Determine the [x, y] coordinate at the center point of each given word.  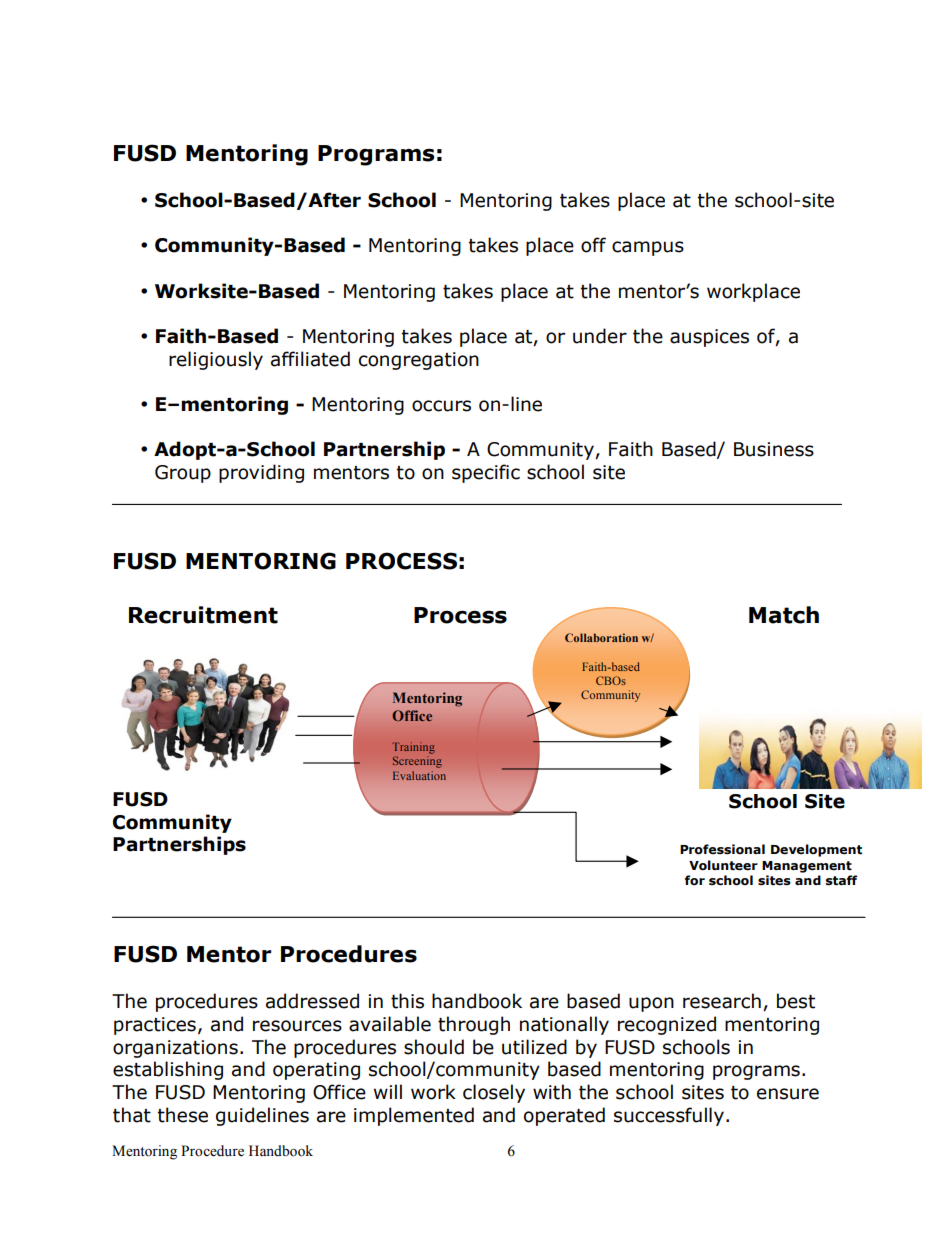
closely [494, 1093]
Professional [722, 849]
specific [486, 473]
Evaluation [419, 775]
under [600, 336]
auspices [709, 338]
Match [784, 615]
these [182, 1115]
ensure [788, 1094]
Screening [417, 762]
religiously [216, 360]
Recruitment [203, 615]
